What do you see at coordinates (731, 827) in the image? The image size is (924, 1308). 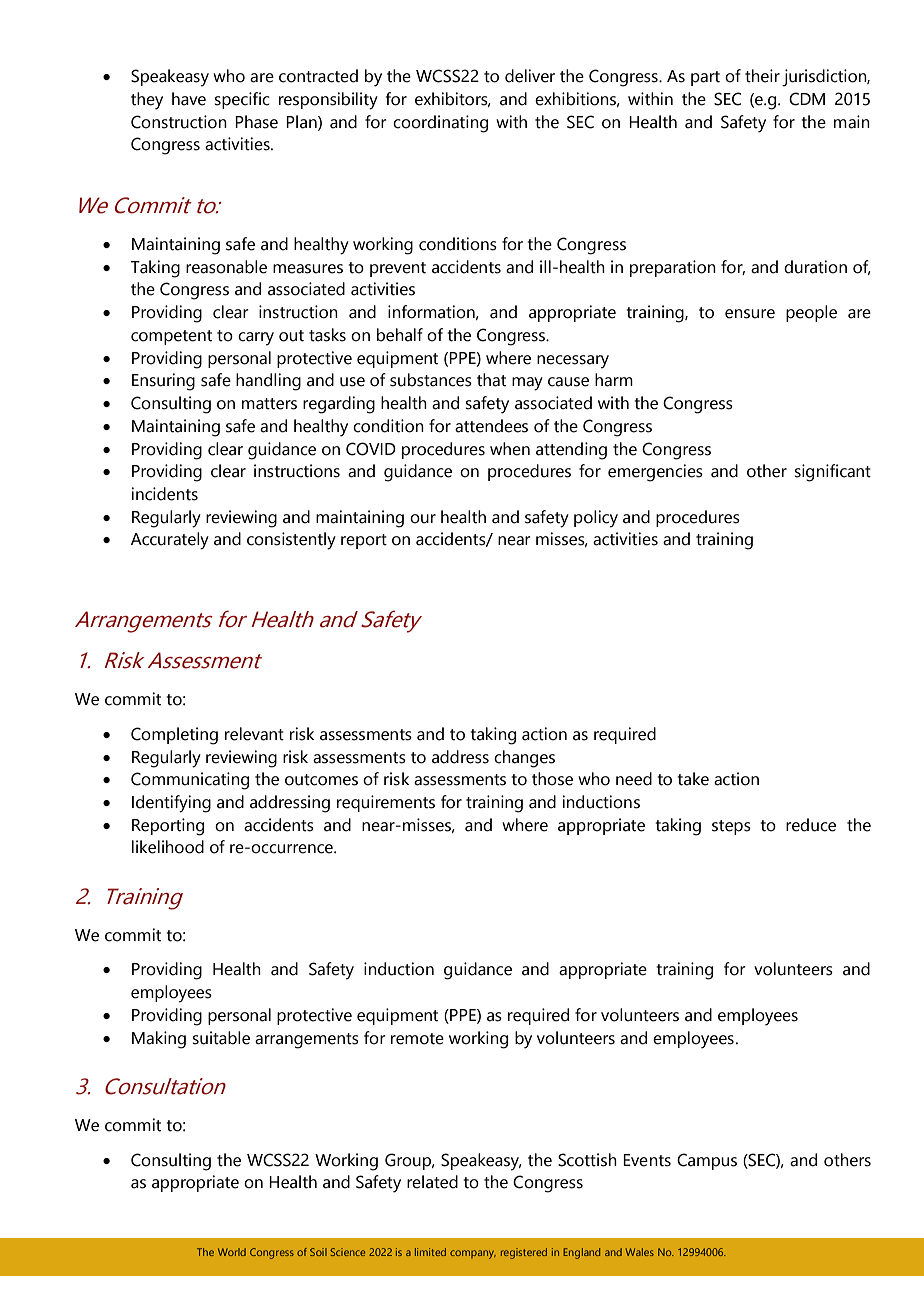 I see `steps` at bounding box center [731, 827].
